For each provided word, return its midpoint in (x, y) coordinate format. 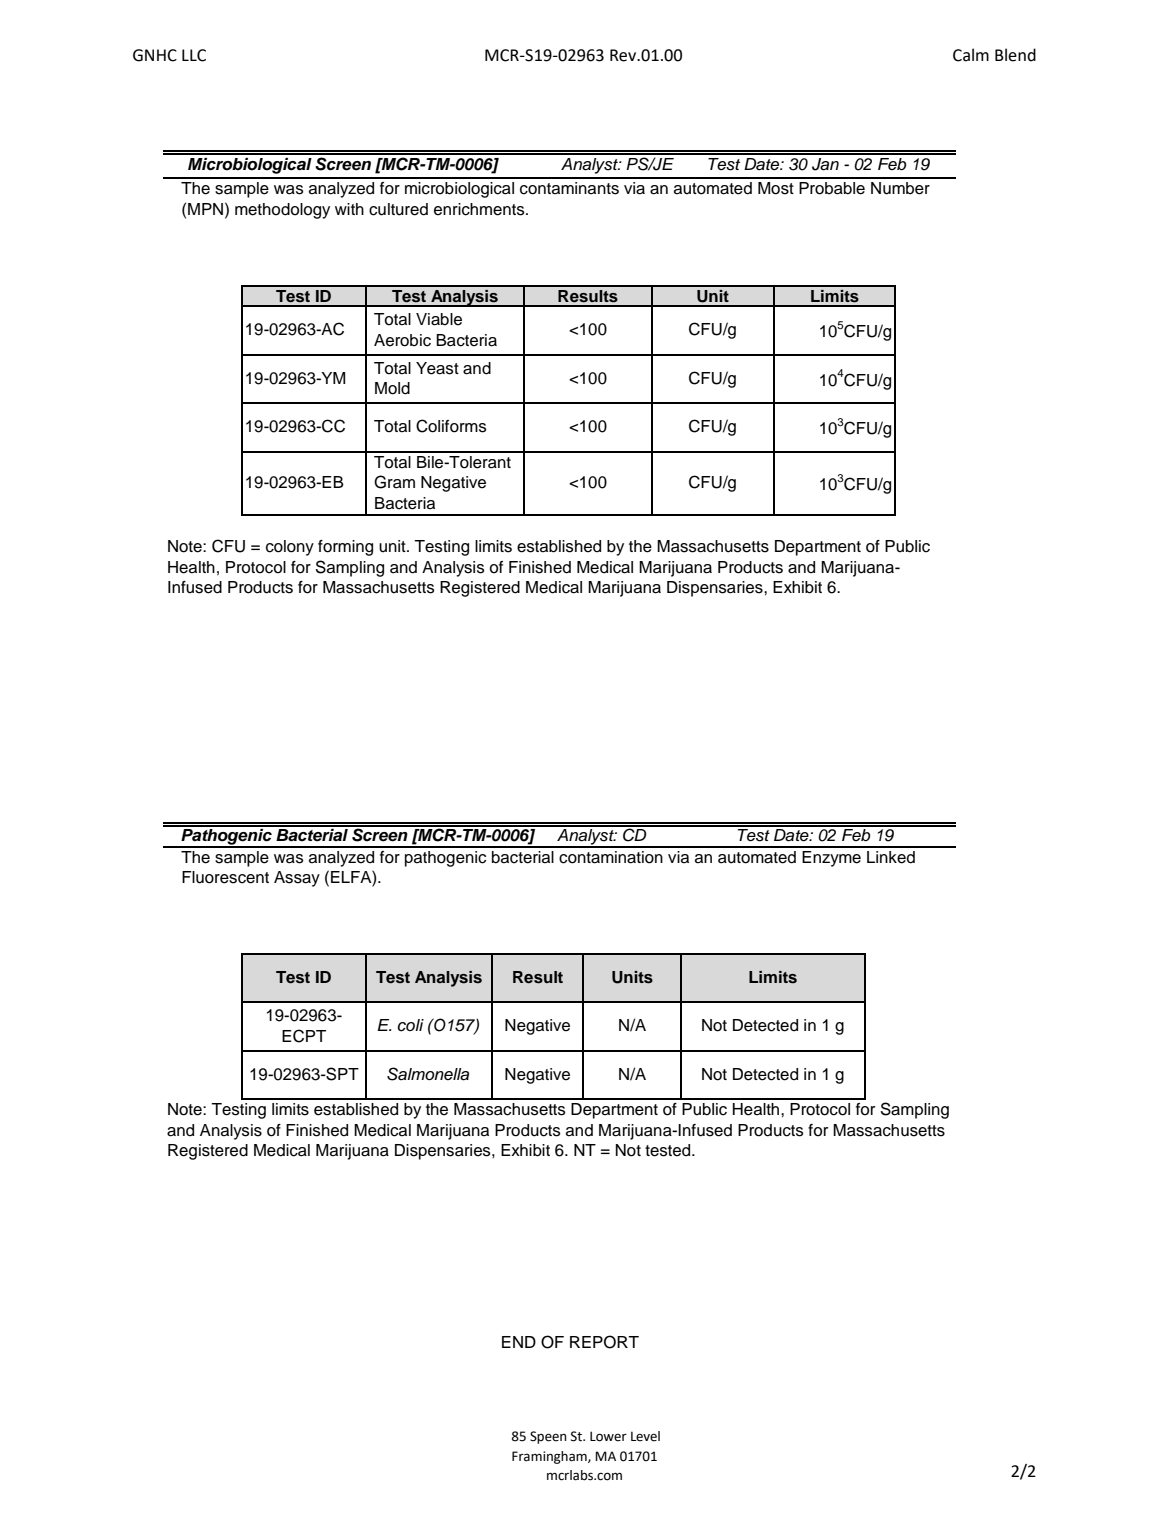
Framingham (550, 1457)
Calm (971, 55)
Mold (392, 388)
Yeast (437, 368)
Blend (1015, 55)
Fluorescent (225, 877)
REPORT (604, 1342)
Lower (608, 1436)
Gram (394, 482)
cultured (398, 209)
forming (345, 548)
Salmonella (428, 1074)
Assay (297, 879)
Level (645, 1436)
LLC (194, 55)
